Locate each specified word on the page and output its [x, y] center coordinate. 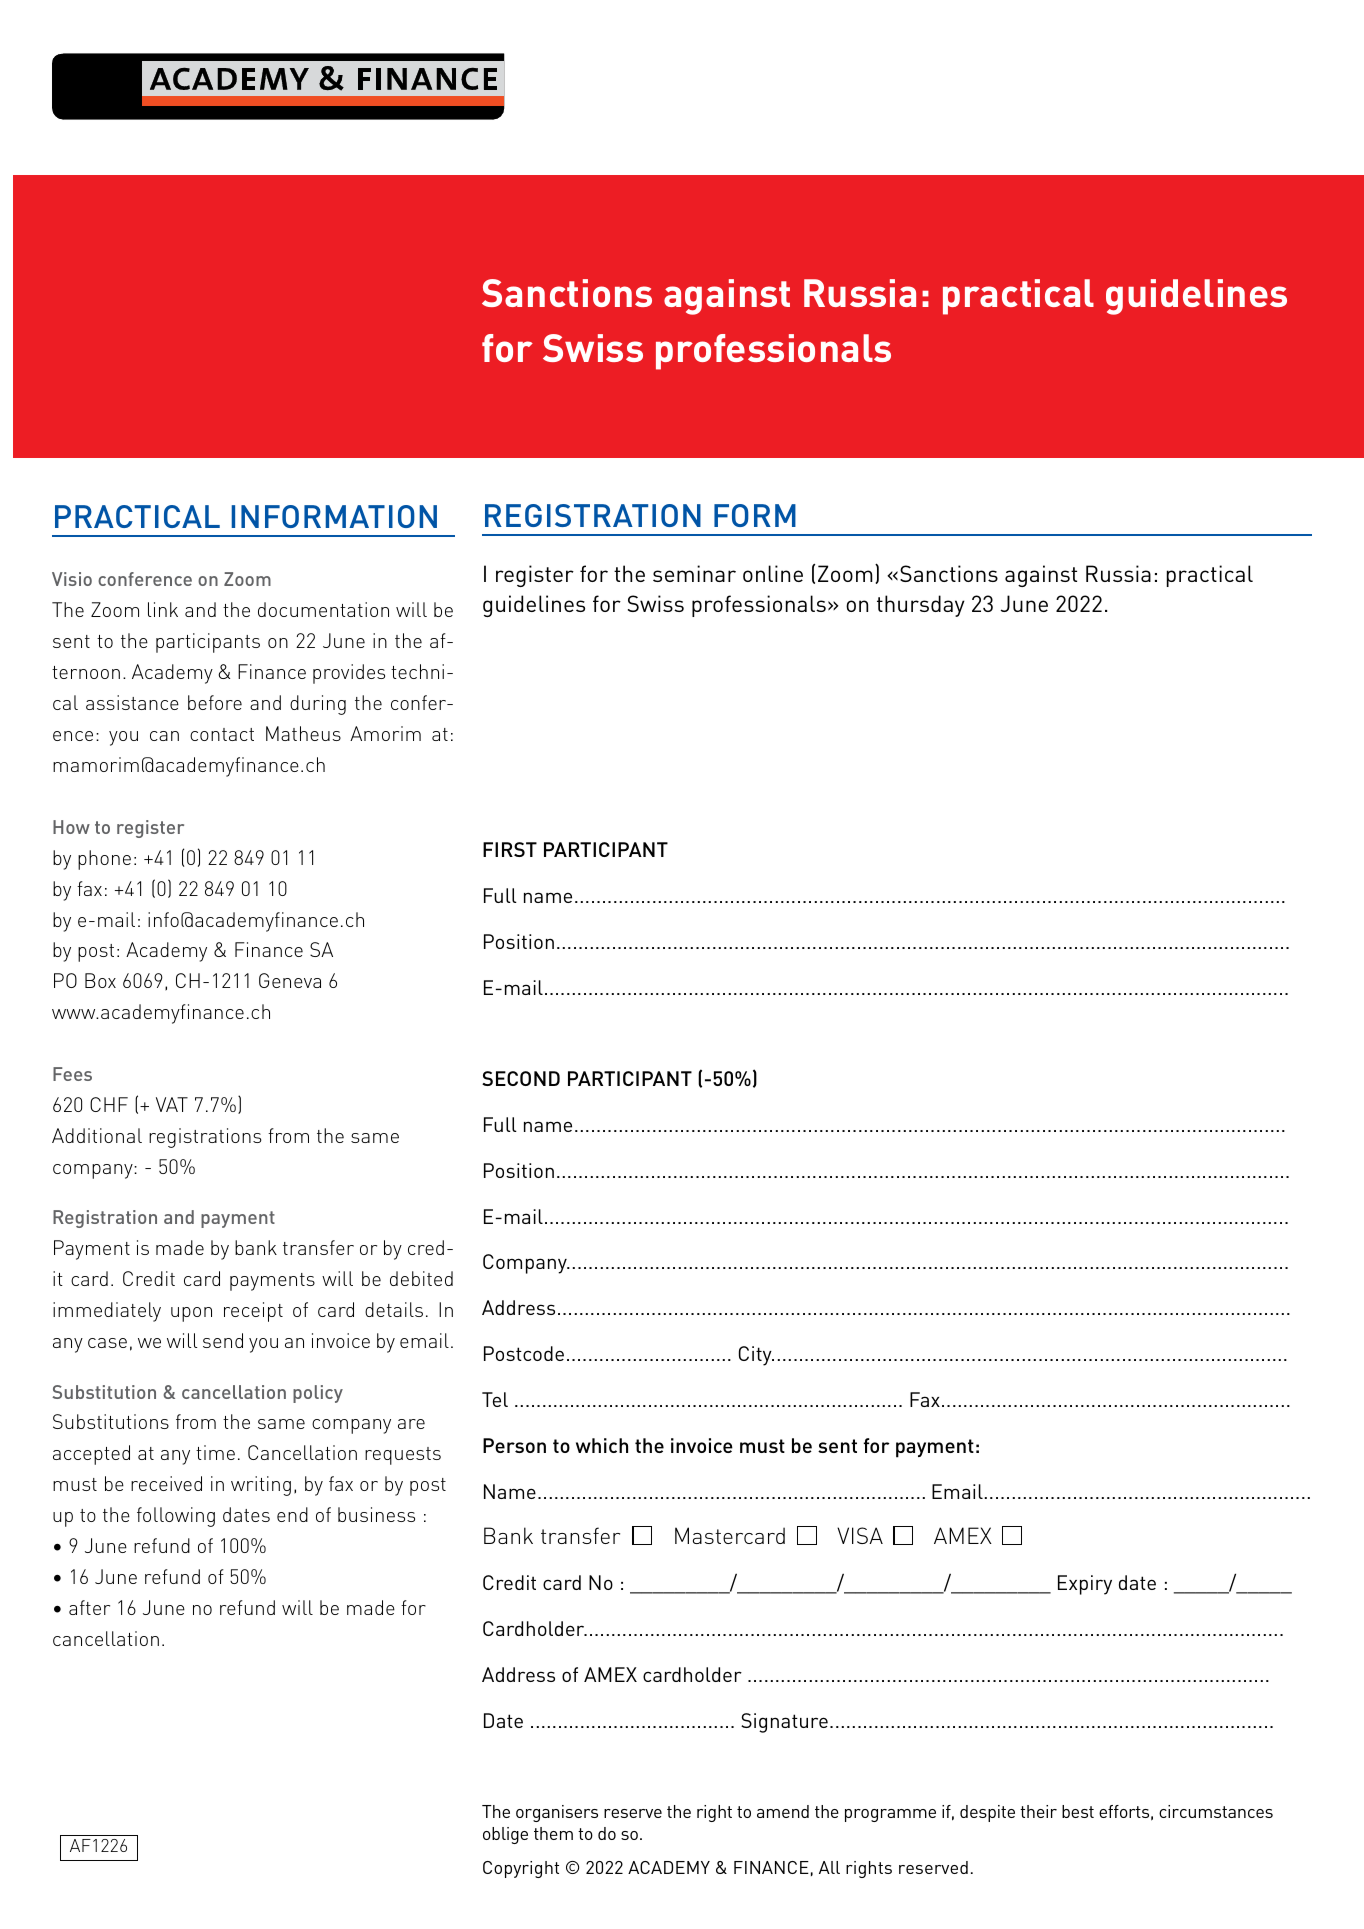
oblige [505, 1835]
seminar [694, 573]
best [1078, 1811]
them [553, 1833]
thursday [921, 606]
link [163, 609]
